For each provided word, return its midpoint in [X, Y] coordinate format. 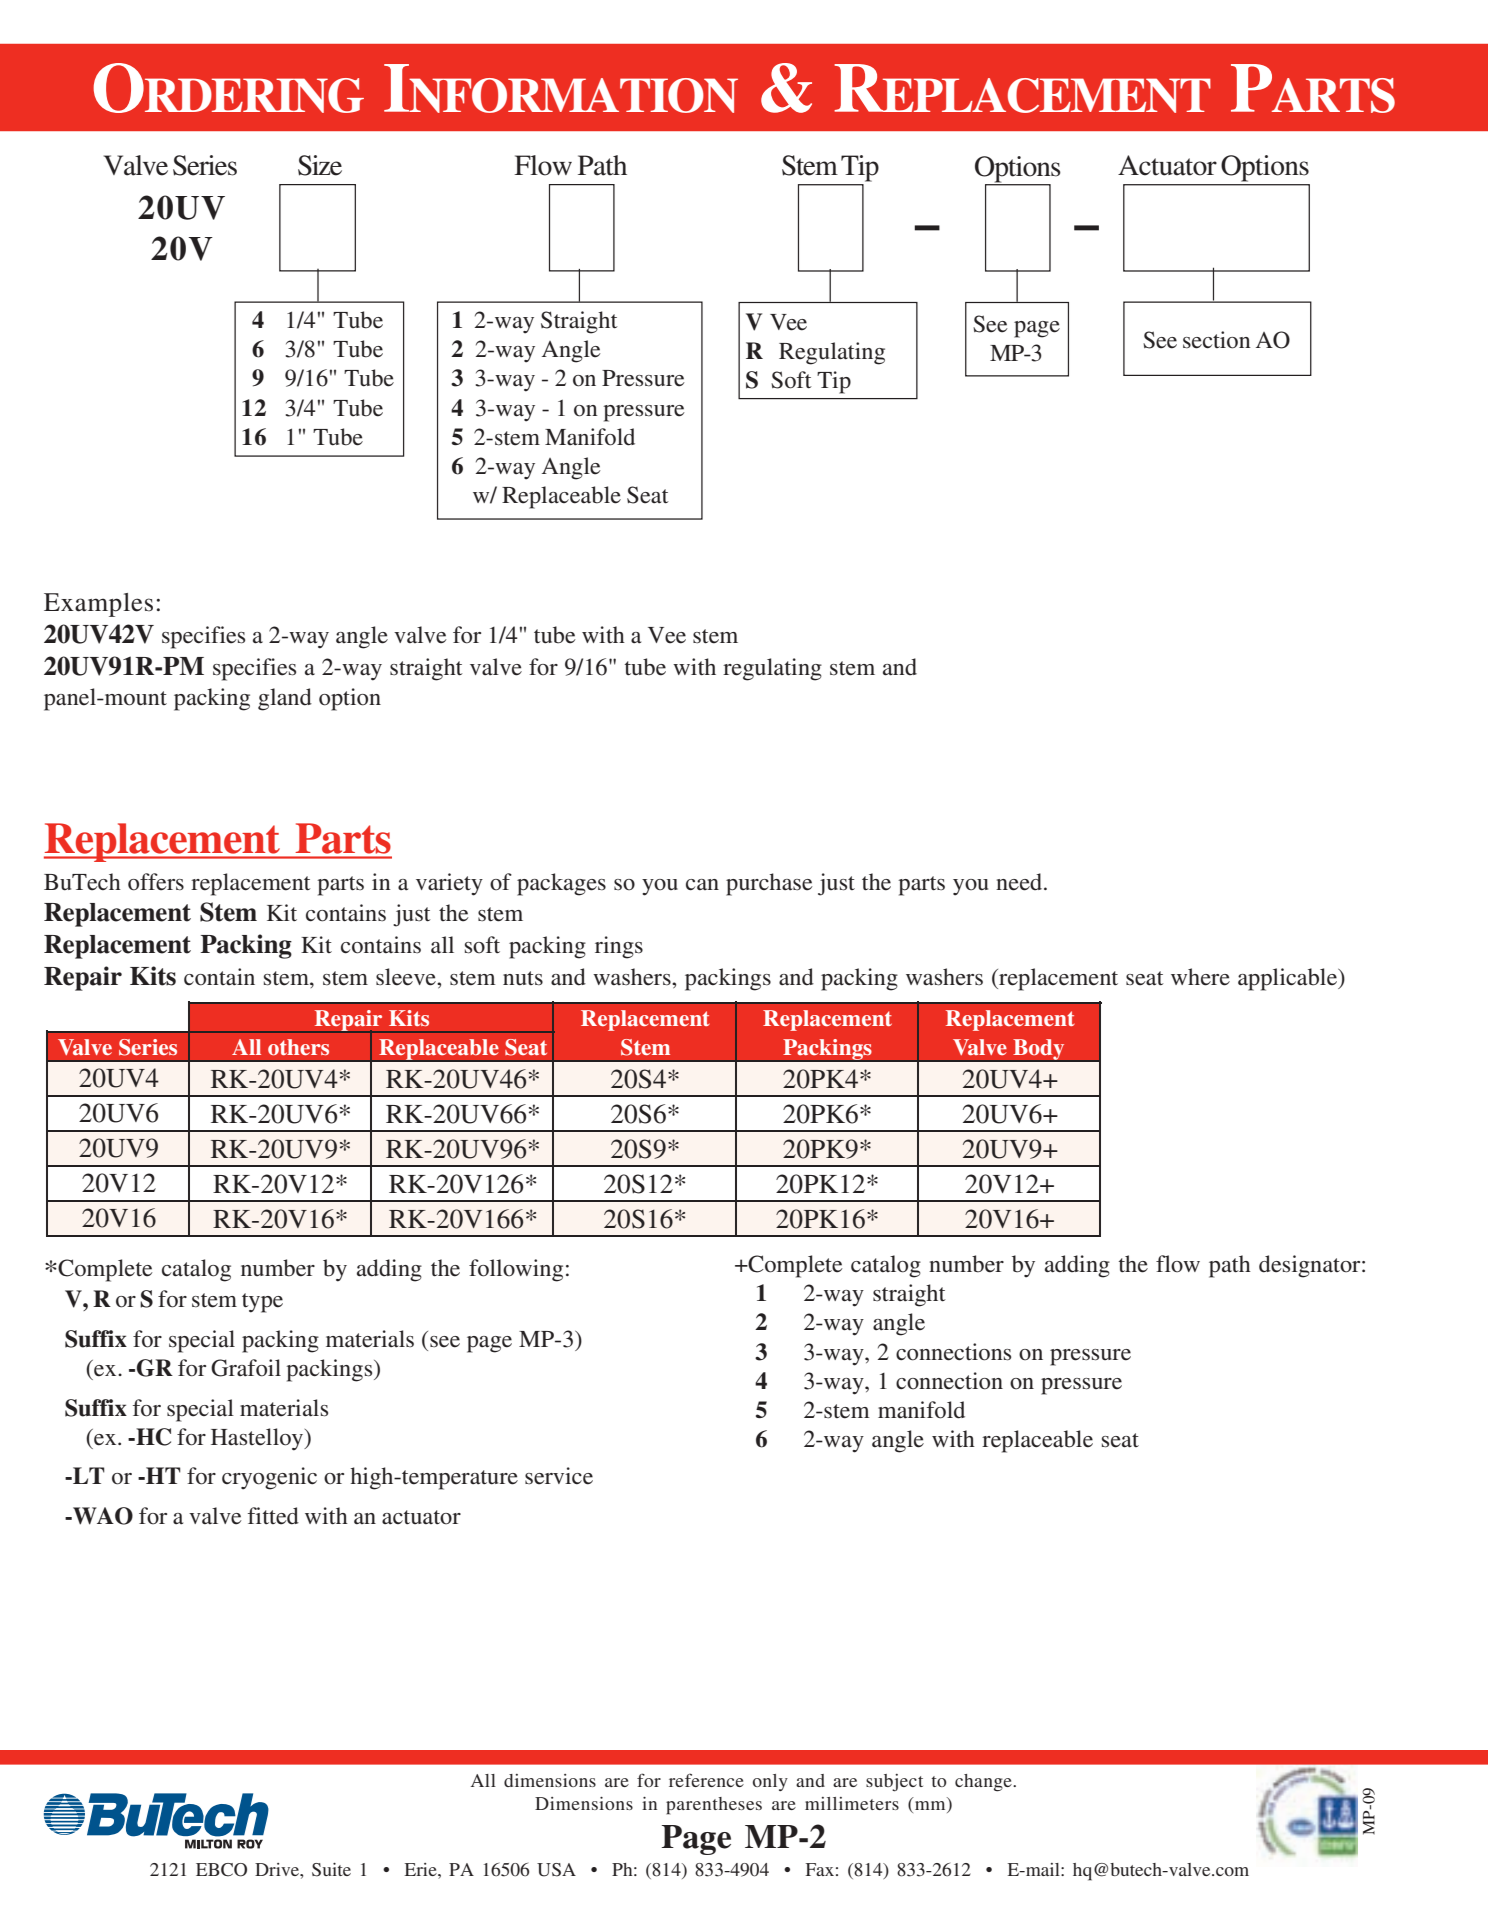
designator [1311, 1266]
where [1200, 977]
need [1020, 882]
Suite [331, 1870]
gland [285, 699]
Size [320, 165]
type [262, 1303]
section [1217, 340]
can [702, 885]
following [516, 1270]
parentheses [714, 1806]
